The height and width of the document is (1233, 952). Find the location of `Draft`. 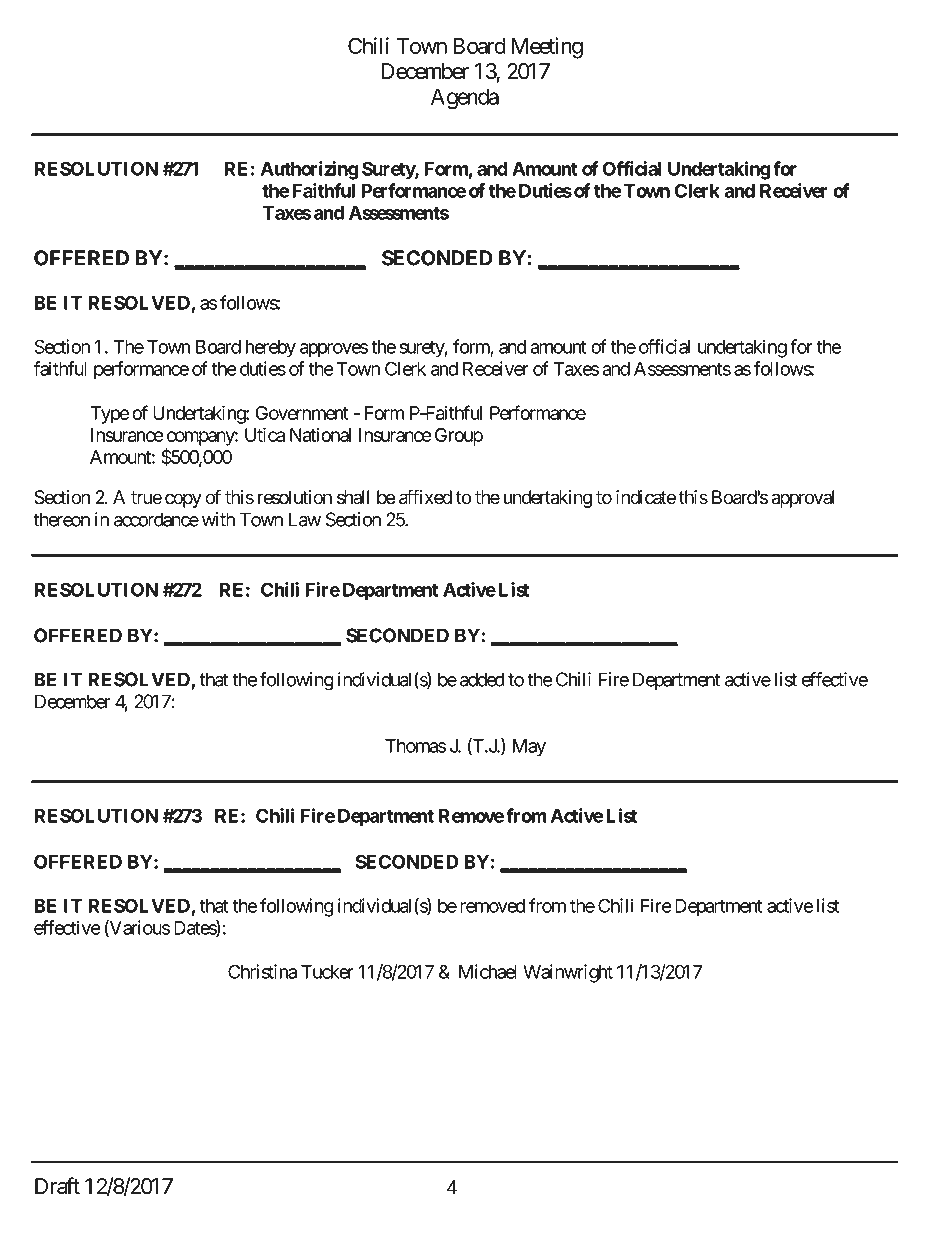

Draft is located at coordinates (57, 1186).
